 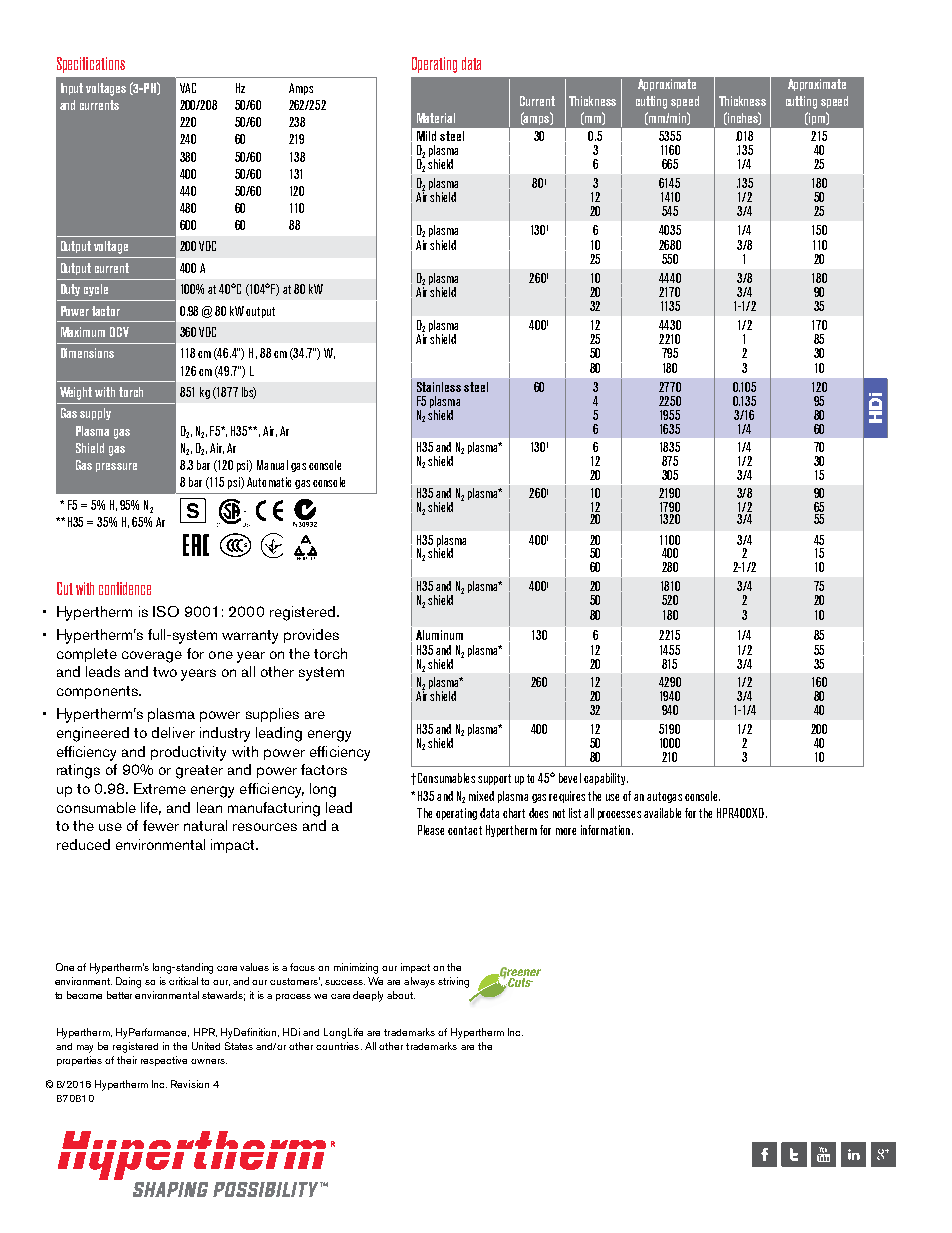 I want to click on capability, so click(x=606, y=779).
